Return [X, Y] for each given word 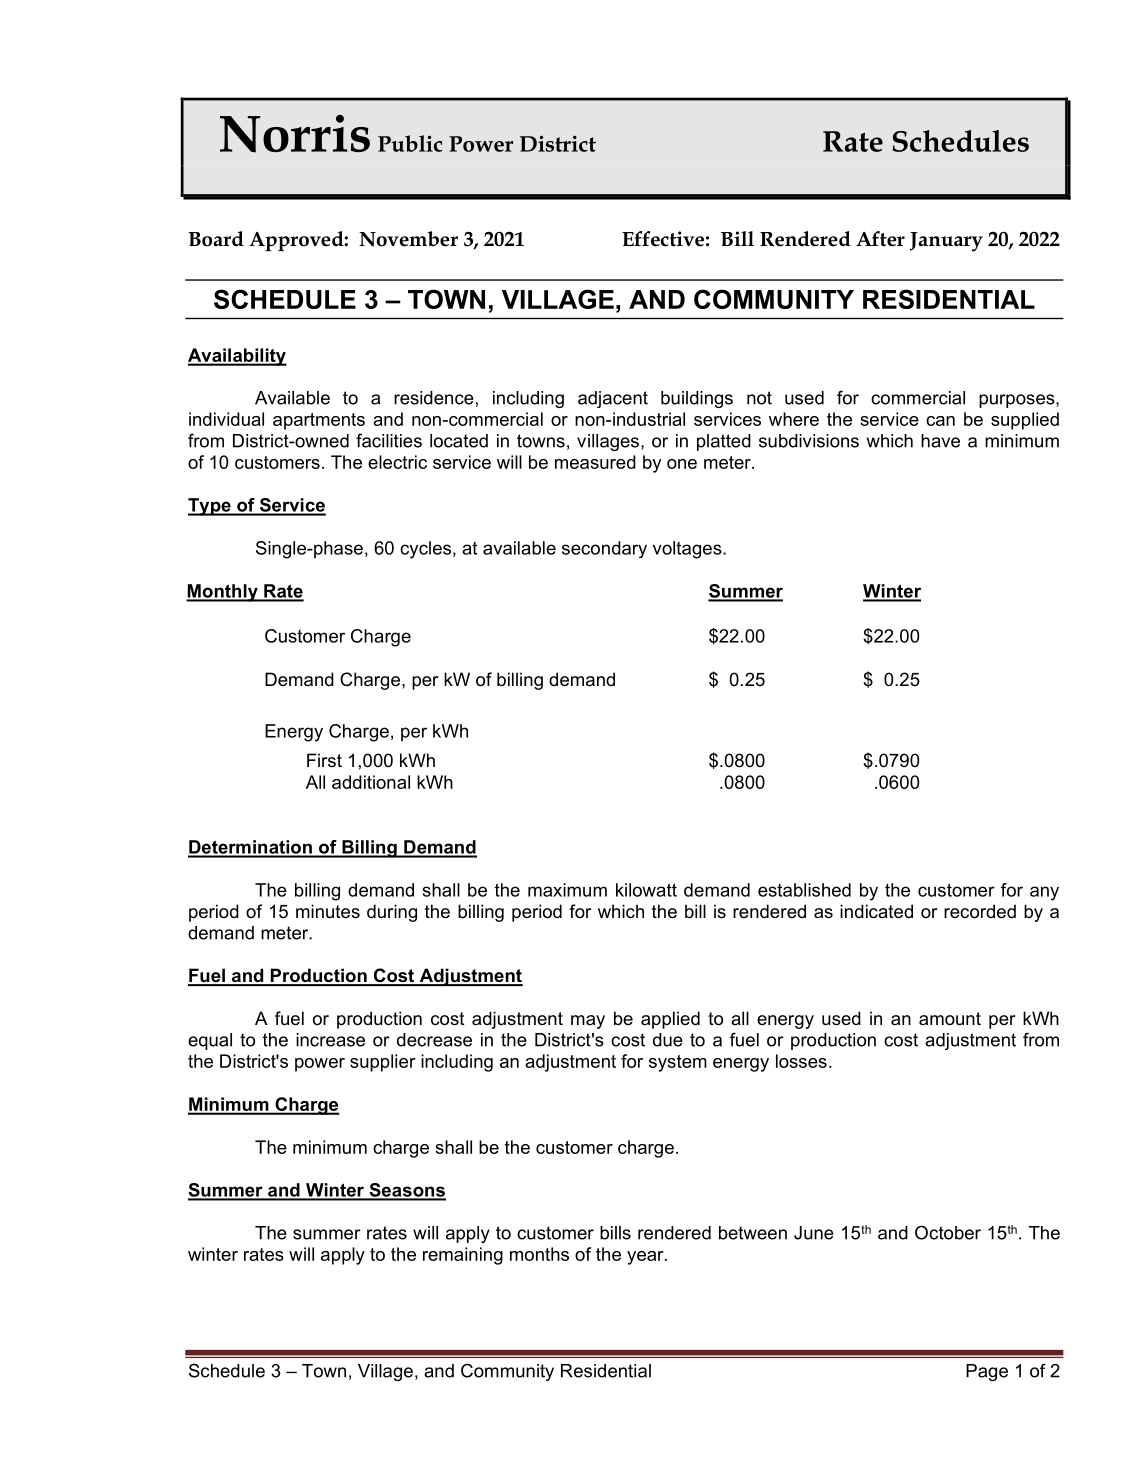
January [946, 242]
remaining [463, 1256]
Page [987, 1372]
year [646, 1258]
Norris [295, 134]
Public [410, 143]
